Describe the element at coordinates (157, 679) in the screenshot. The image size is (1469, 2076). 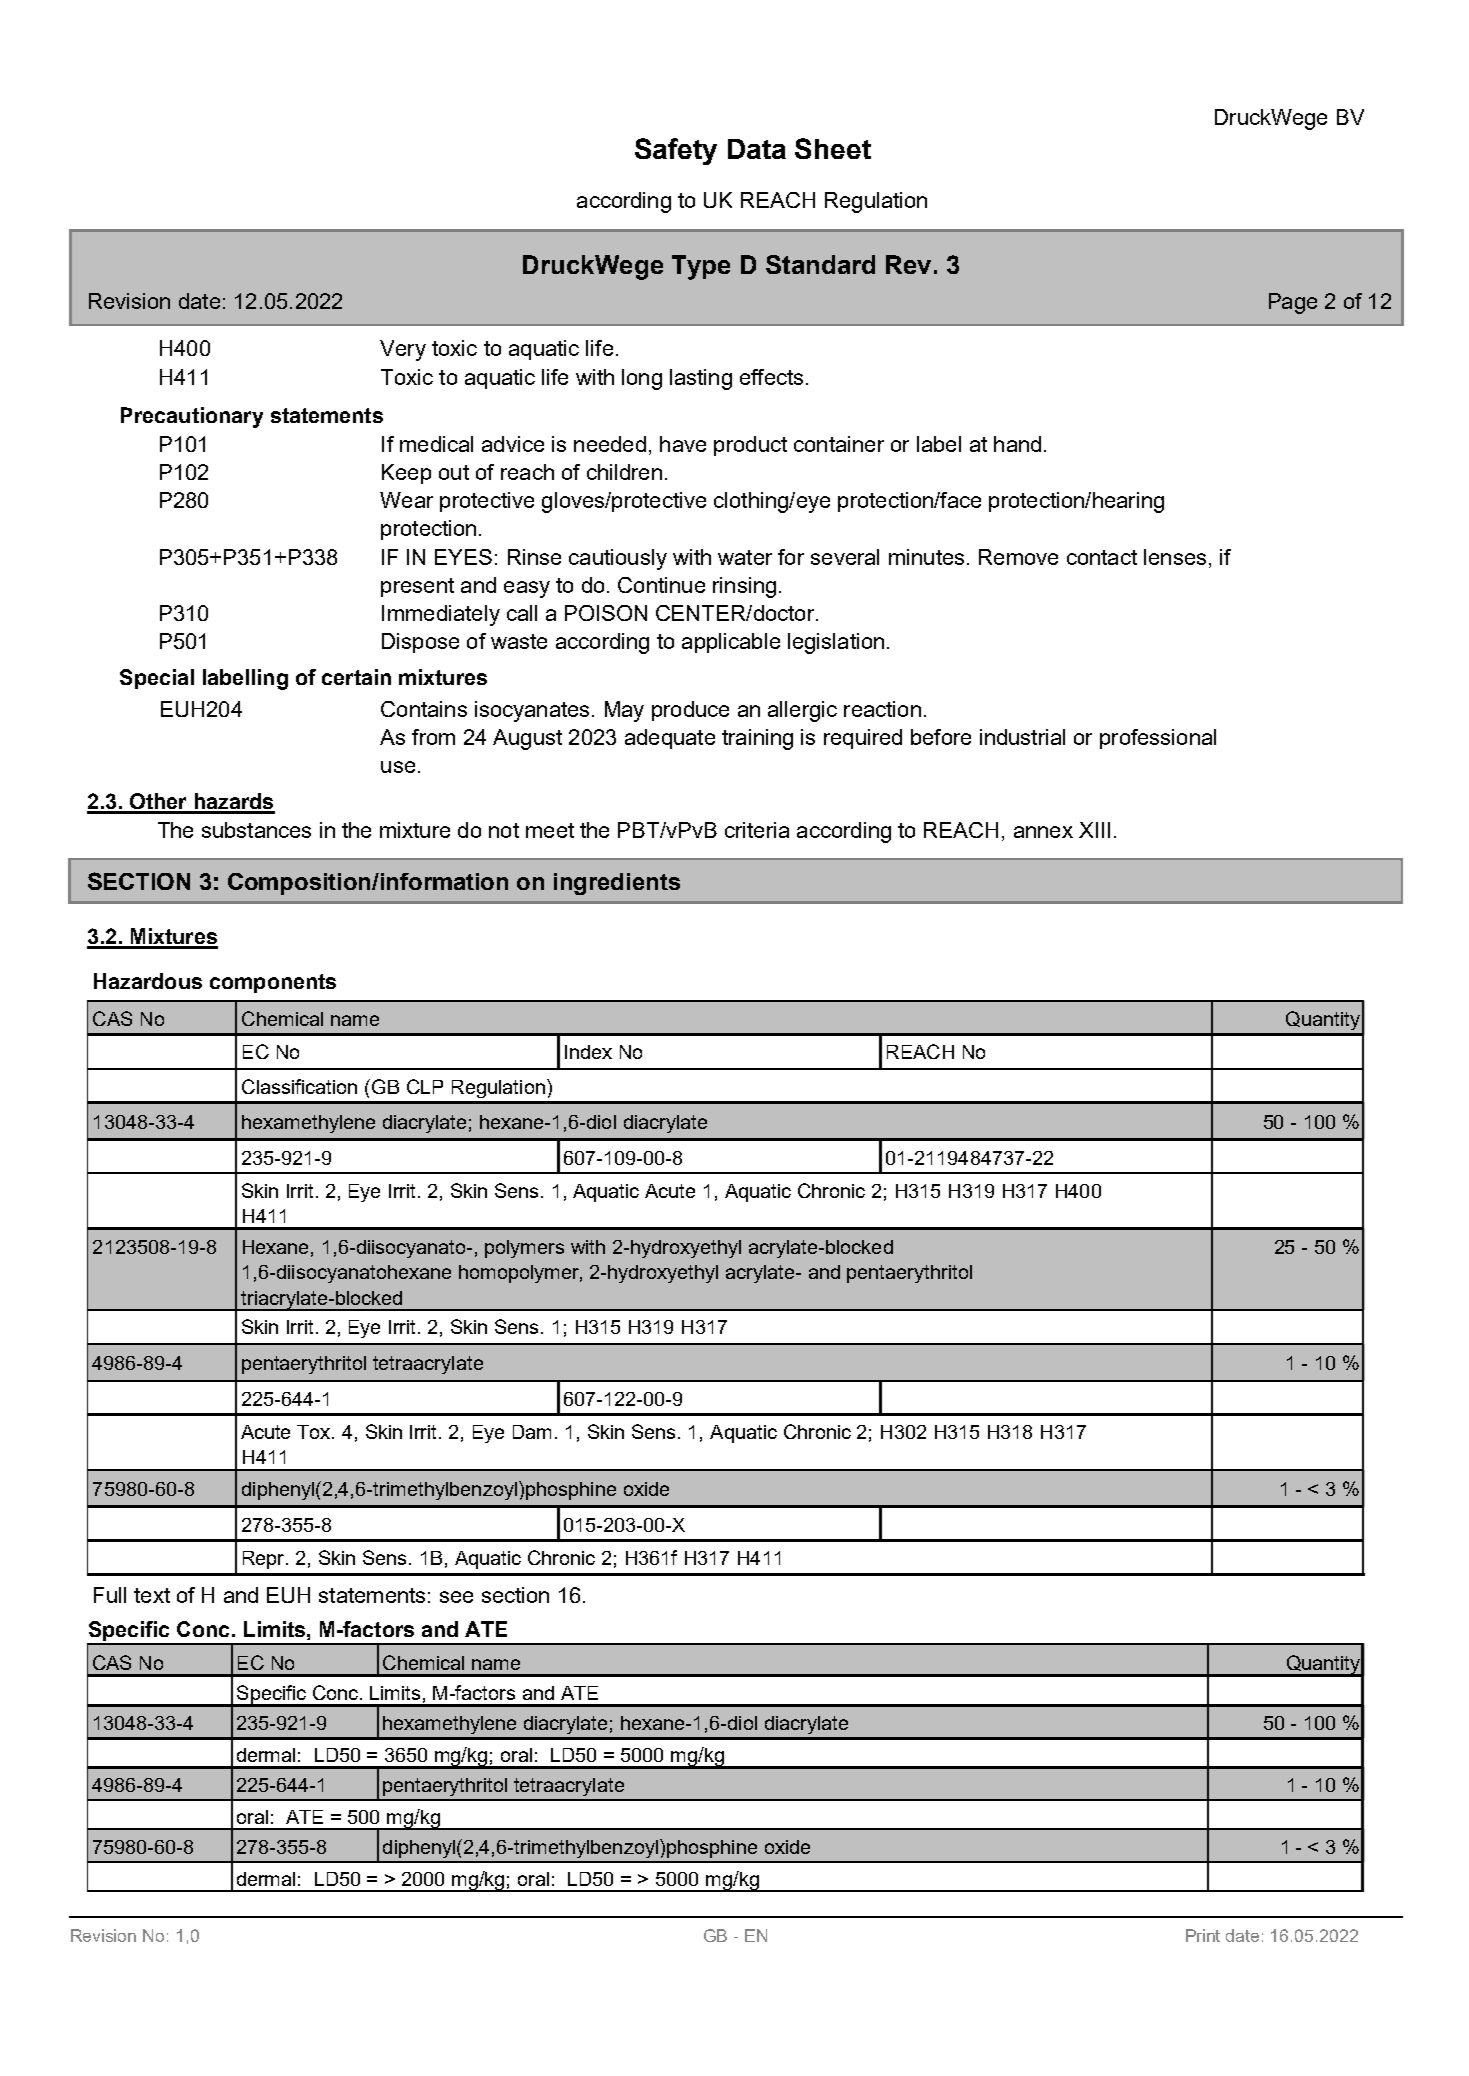
I see `Special` at that location.
